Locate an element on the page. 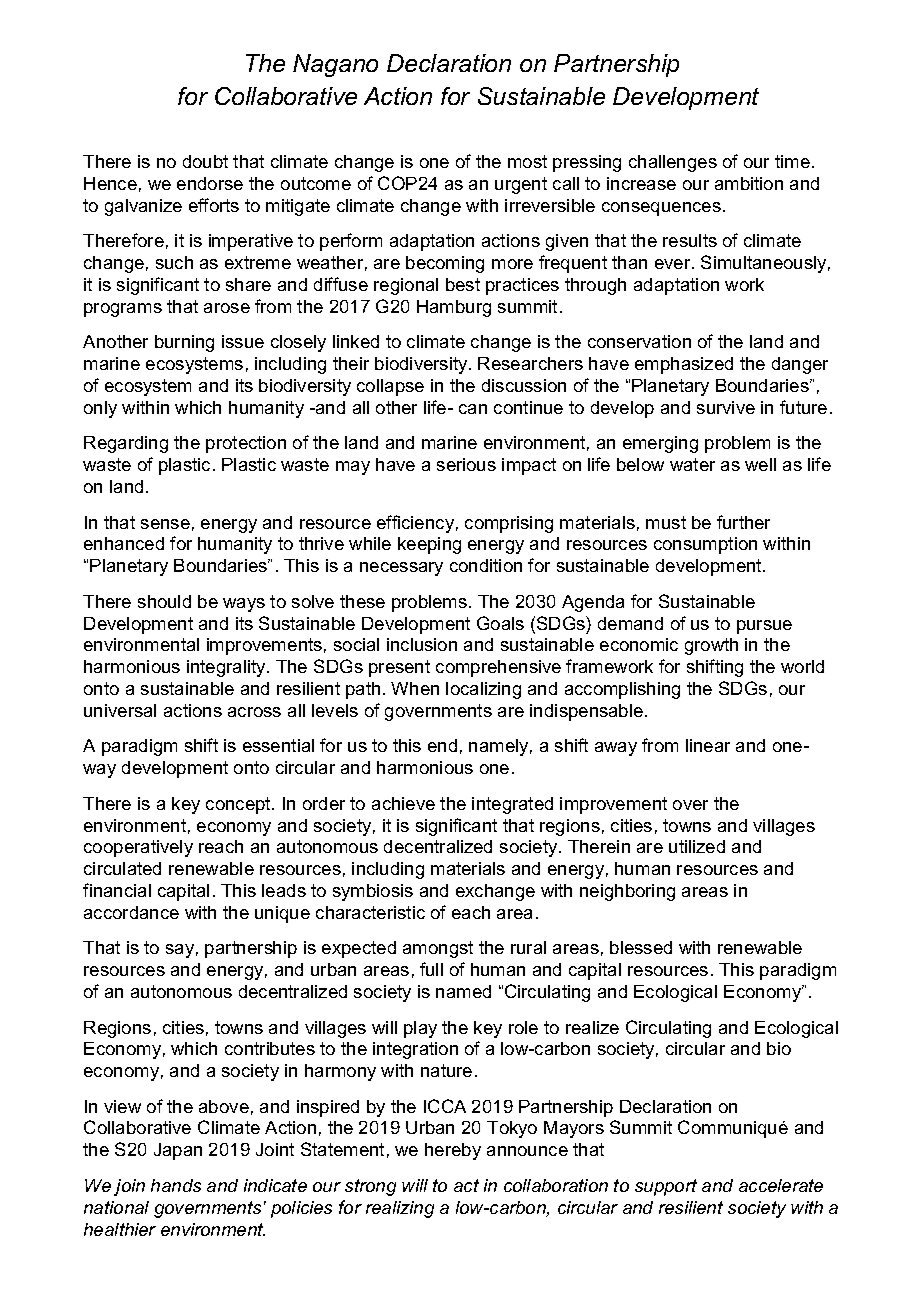 Image resolution: width=924 pixels, height=1308 pixels. should is located at coordinates (164, 601).
